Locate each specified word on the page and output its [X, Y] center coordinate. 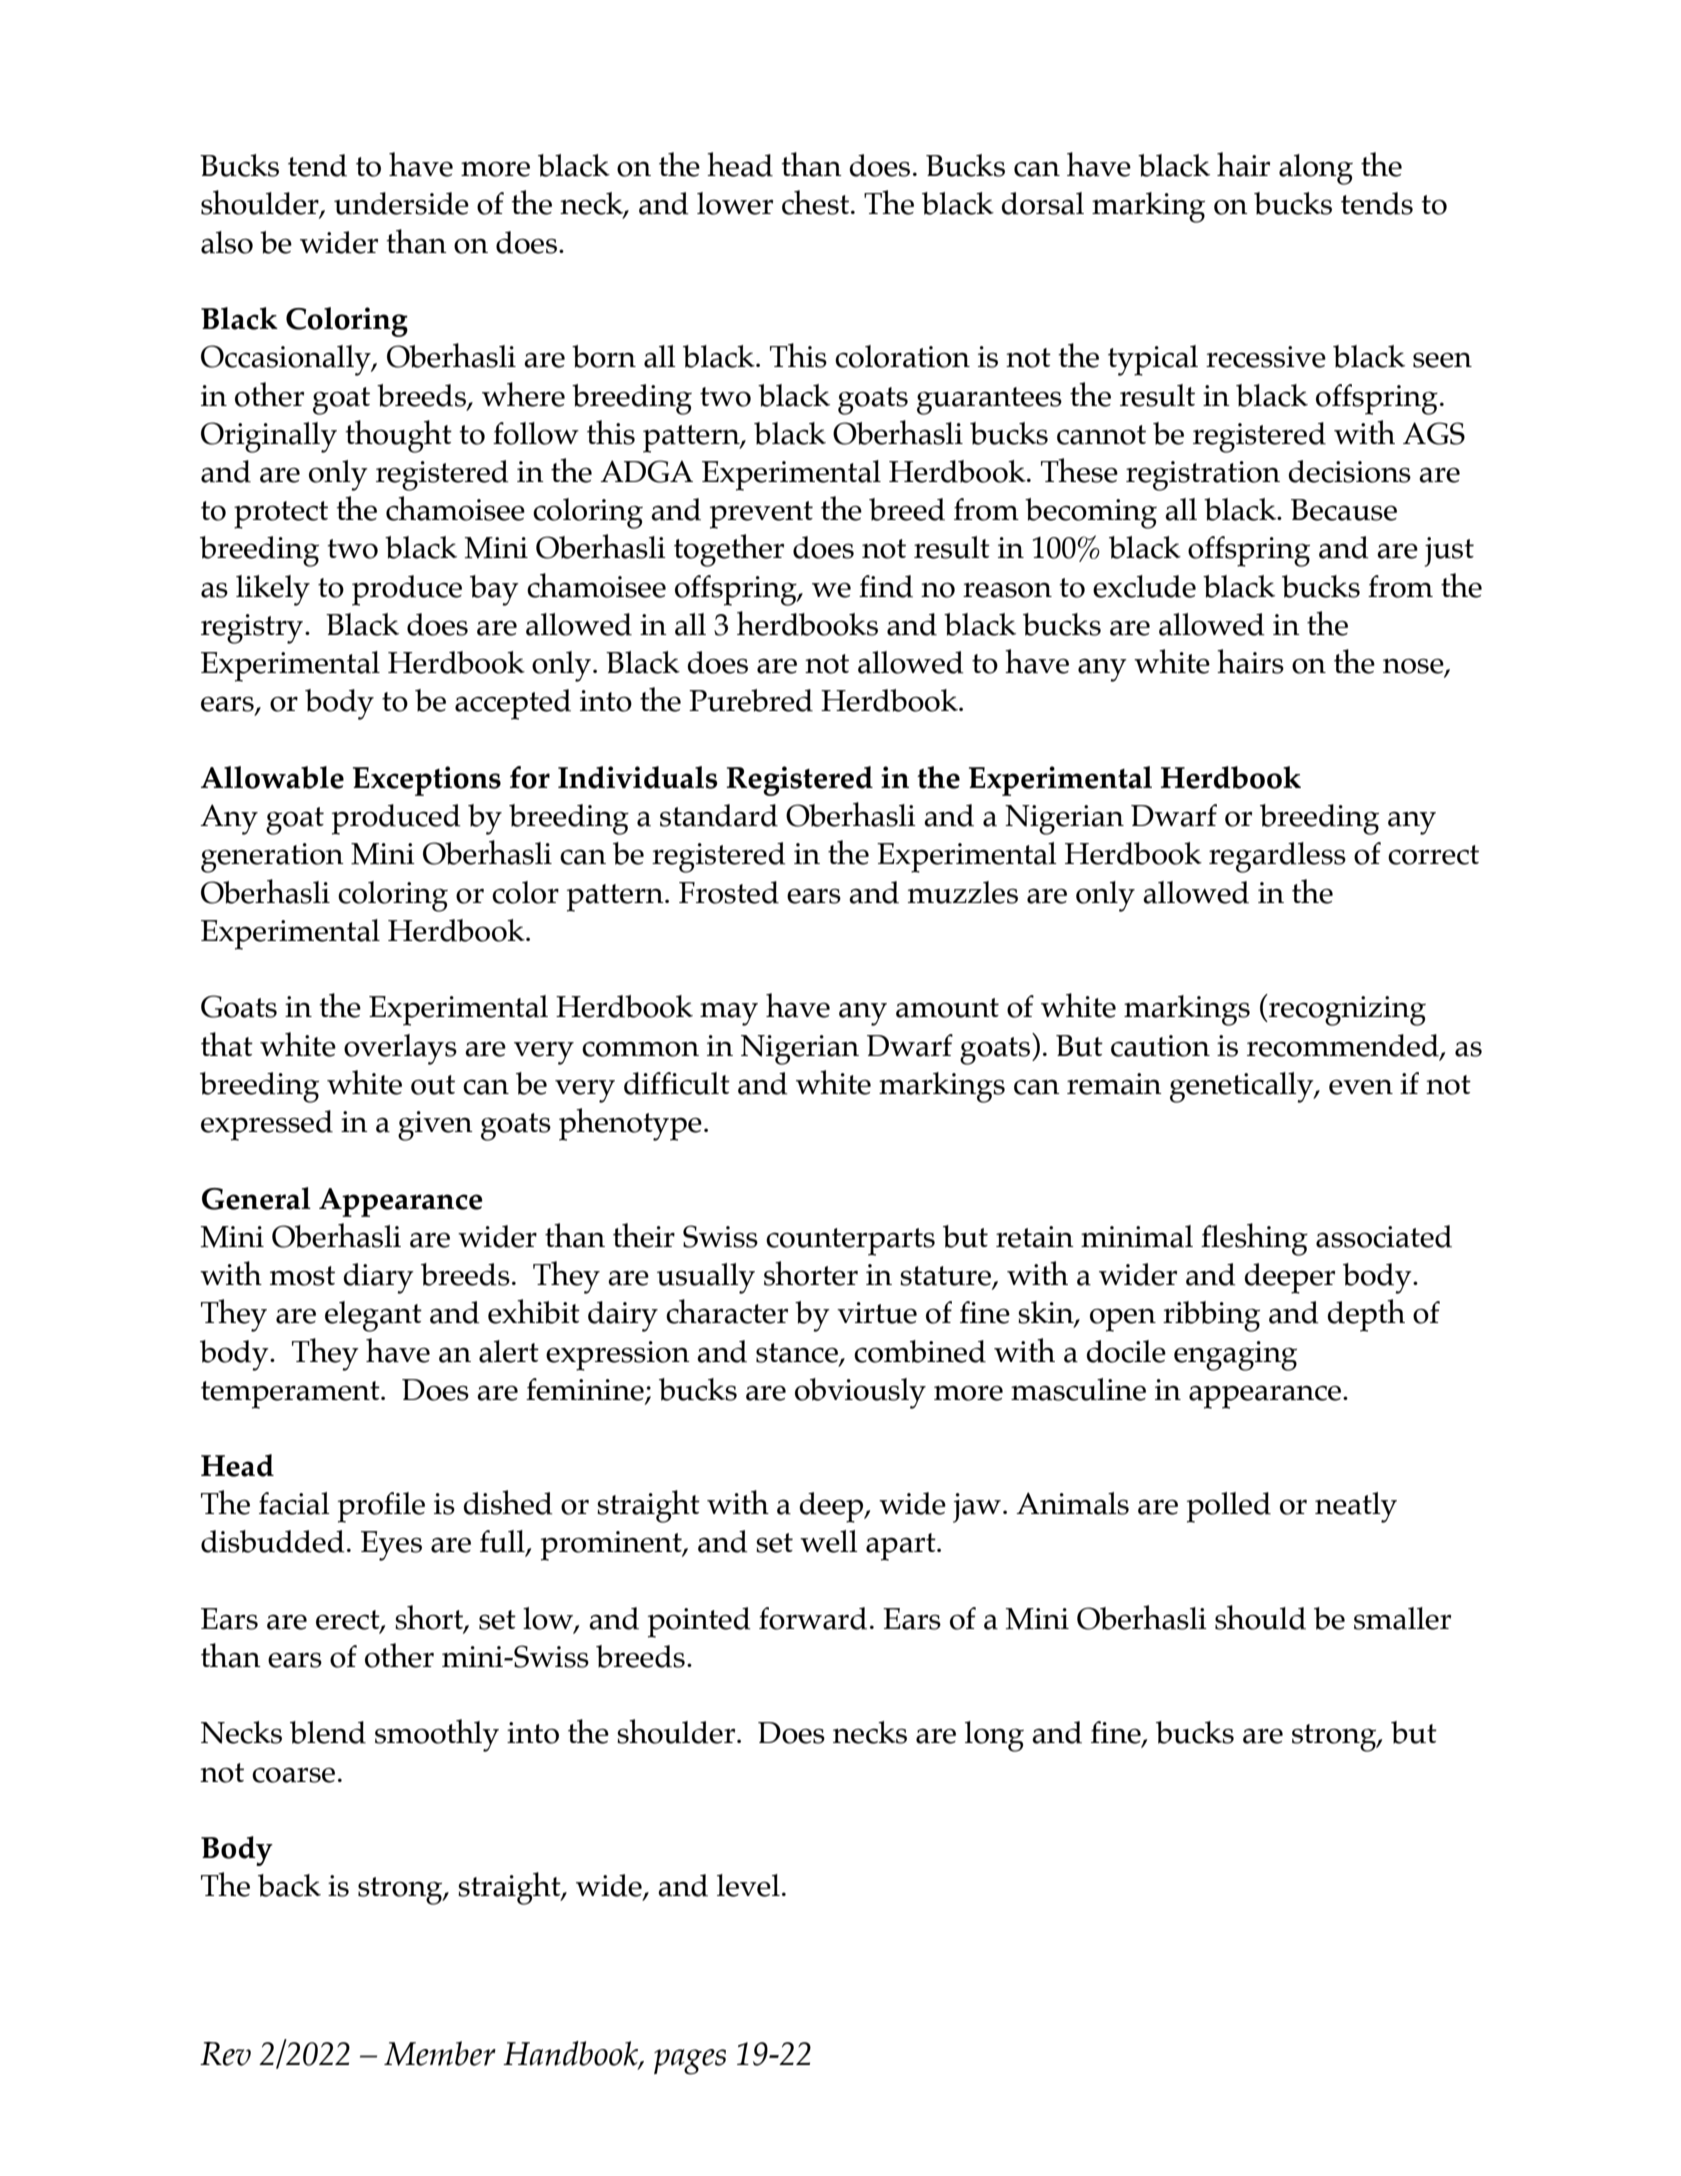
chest [817, 202]
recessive [1266, 357]
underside [401, 203]
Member [440, 2053]
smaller [1402, 1618]
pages [690, 2062]
